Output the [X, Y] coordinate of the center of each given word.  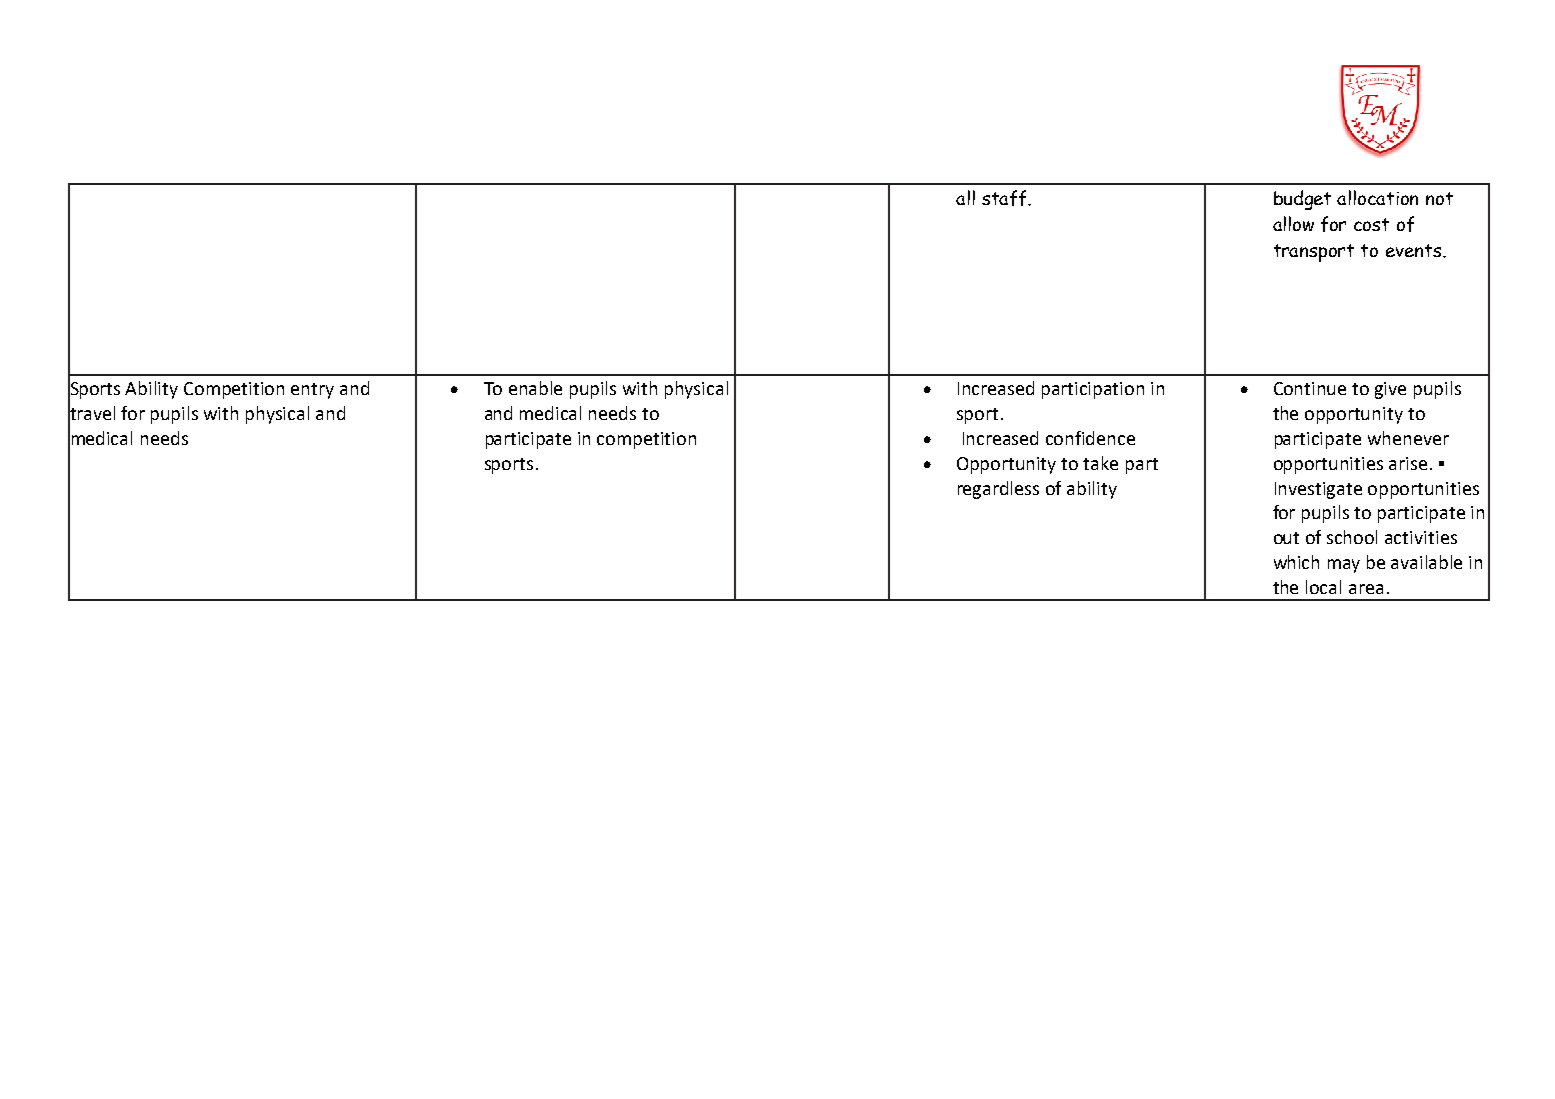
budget [1302, 200]
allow [1293, 223]
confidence [1090, 438]
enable [535, 388]
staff [1005, 198]
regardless [998, 490]
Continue [1310, 388]
